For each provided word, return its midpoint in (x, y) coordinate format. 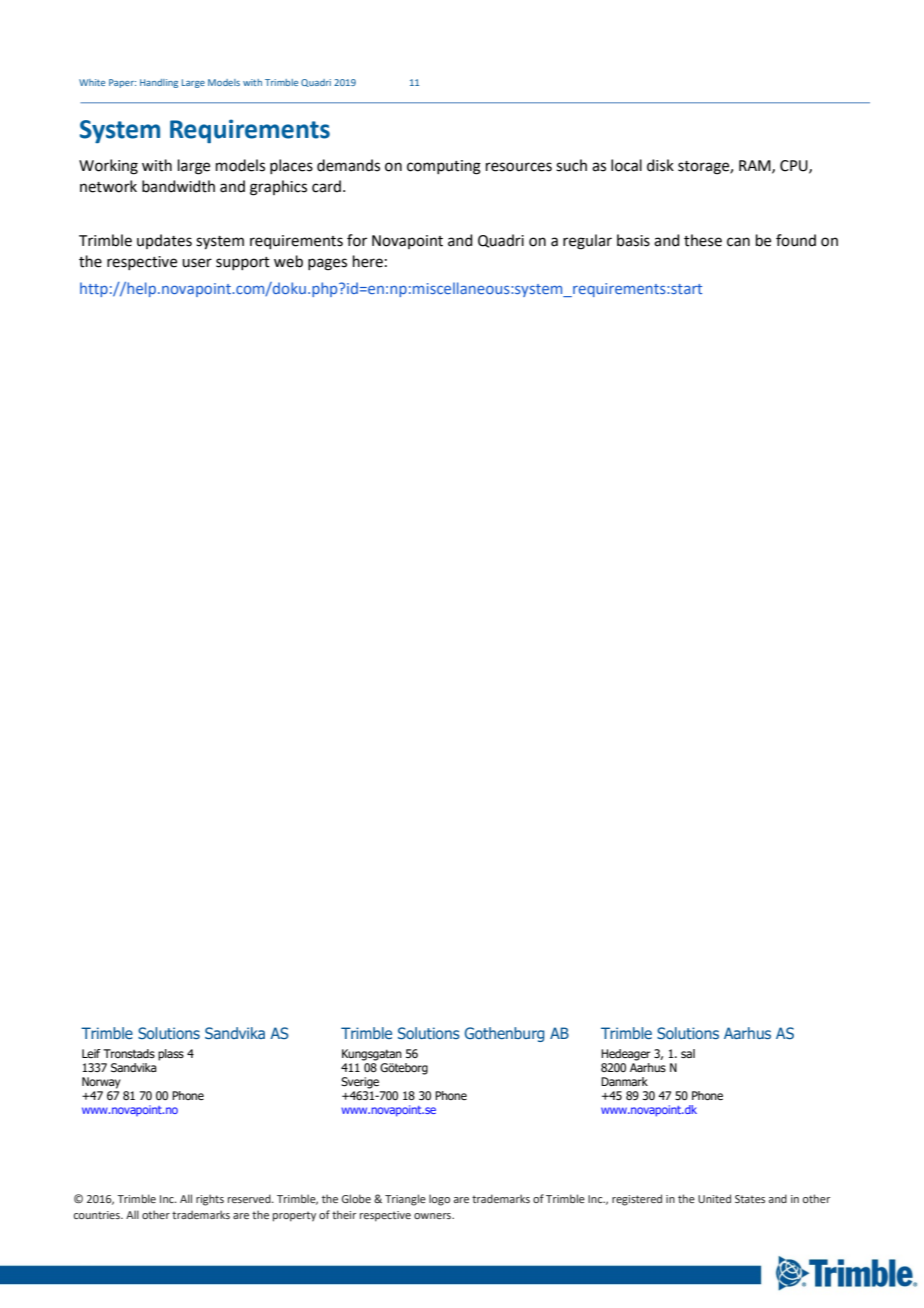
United (714, 1198)
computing (444, 167)
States (750, 1199)
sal (688, 1053)
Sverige (360, 1083)
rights (210, 1200)
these (703, 240)
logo (439, 1200)
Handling (159, 83)
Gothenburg (505, 1034)
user (197, 263)
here (368, 261)
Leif (91, 1053)
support (243, 263)
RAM (756, 166)
